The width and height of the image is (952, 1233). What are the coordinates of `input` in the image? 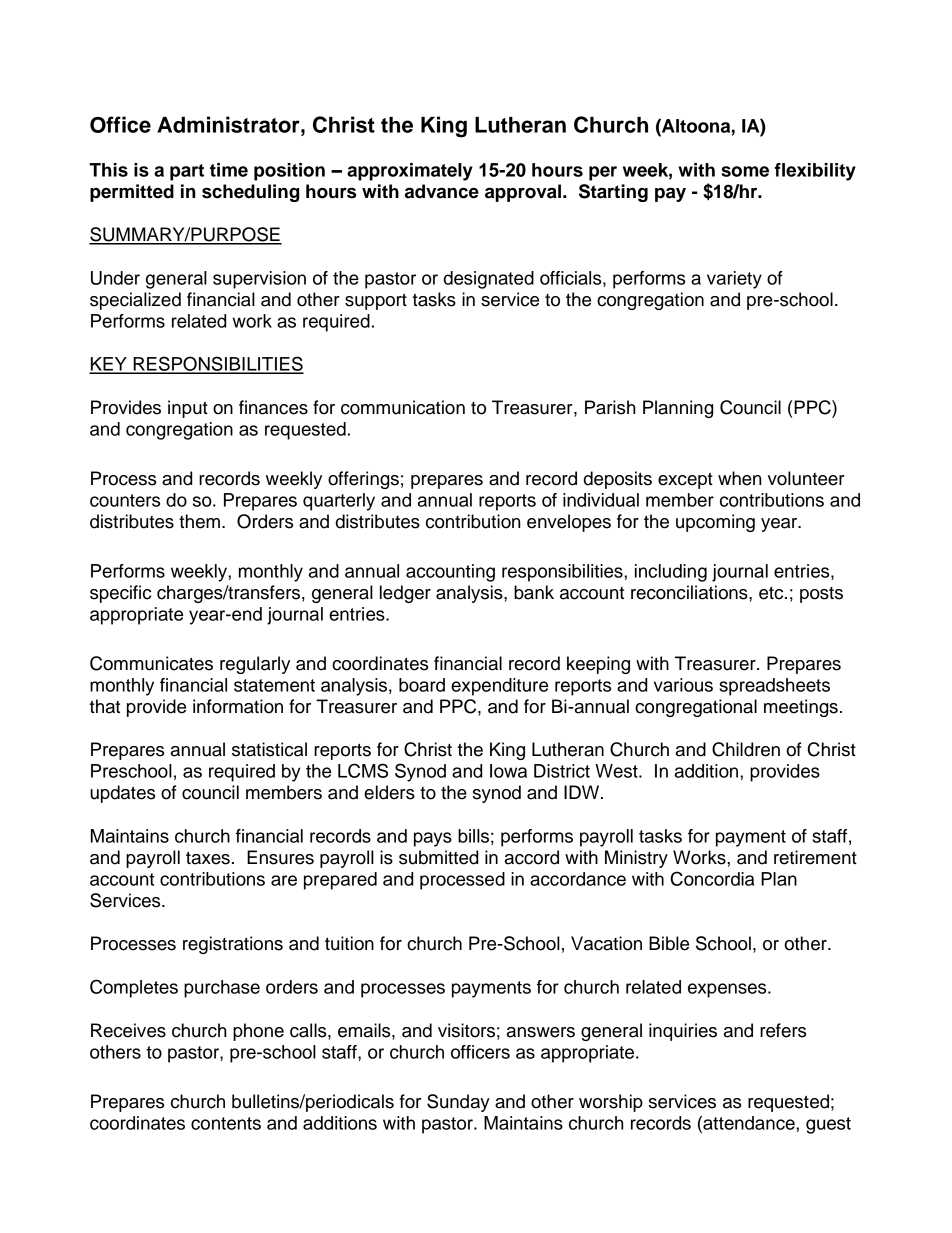 It's located at (188, 409).
